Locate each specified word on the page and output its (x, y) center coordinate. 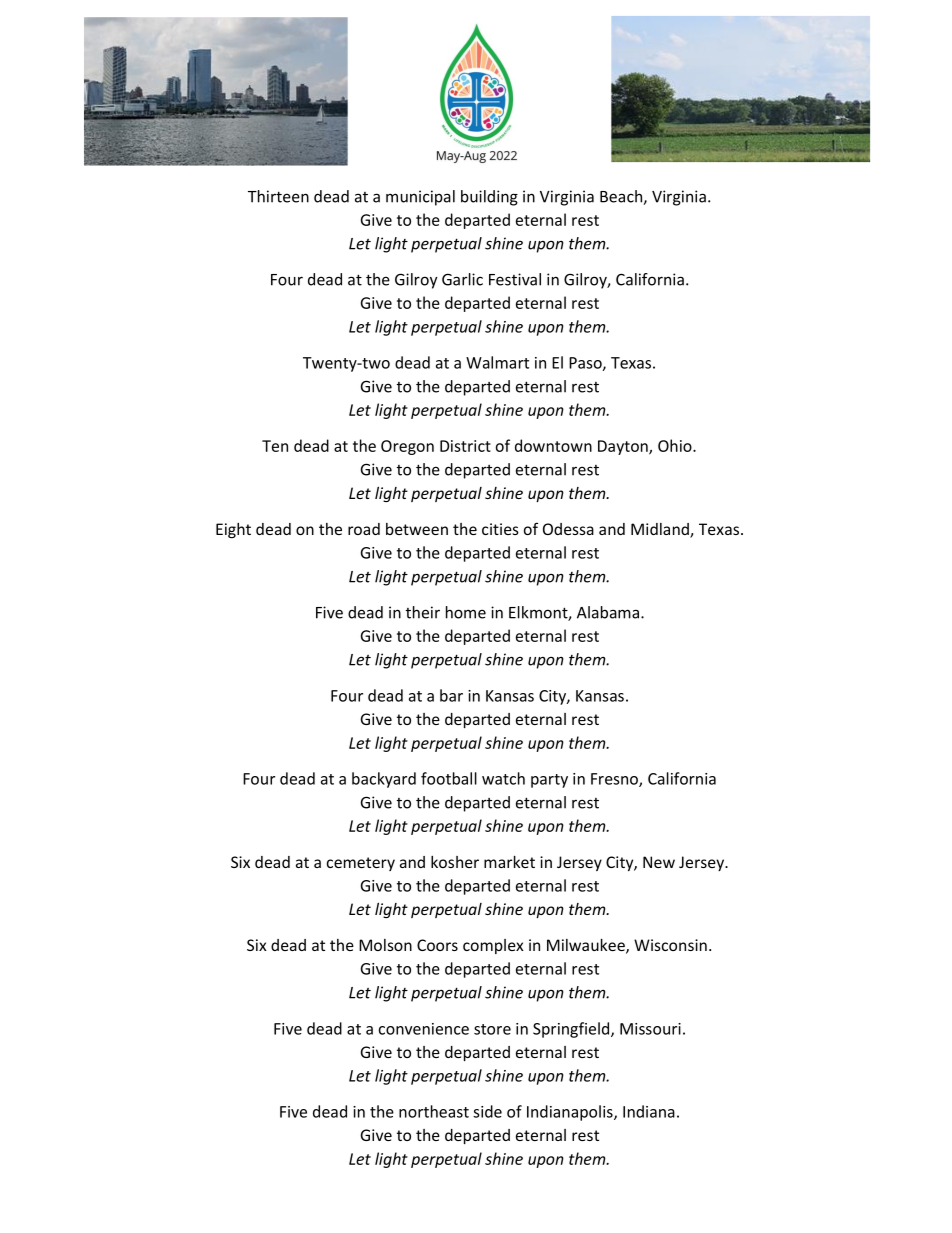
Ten (275, 446)
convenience (423, 1029)
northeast (434, 1111)
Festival (515, 279)
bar (451, 695)
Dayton (624, 447)
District (465, 446)
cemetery (361, 864)
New (659, 862)
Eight (233, 530)
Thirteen (278, 196)
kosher (455, 862)
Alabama (608, 612)
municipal (420, 198)
